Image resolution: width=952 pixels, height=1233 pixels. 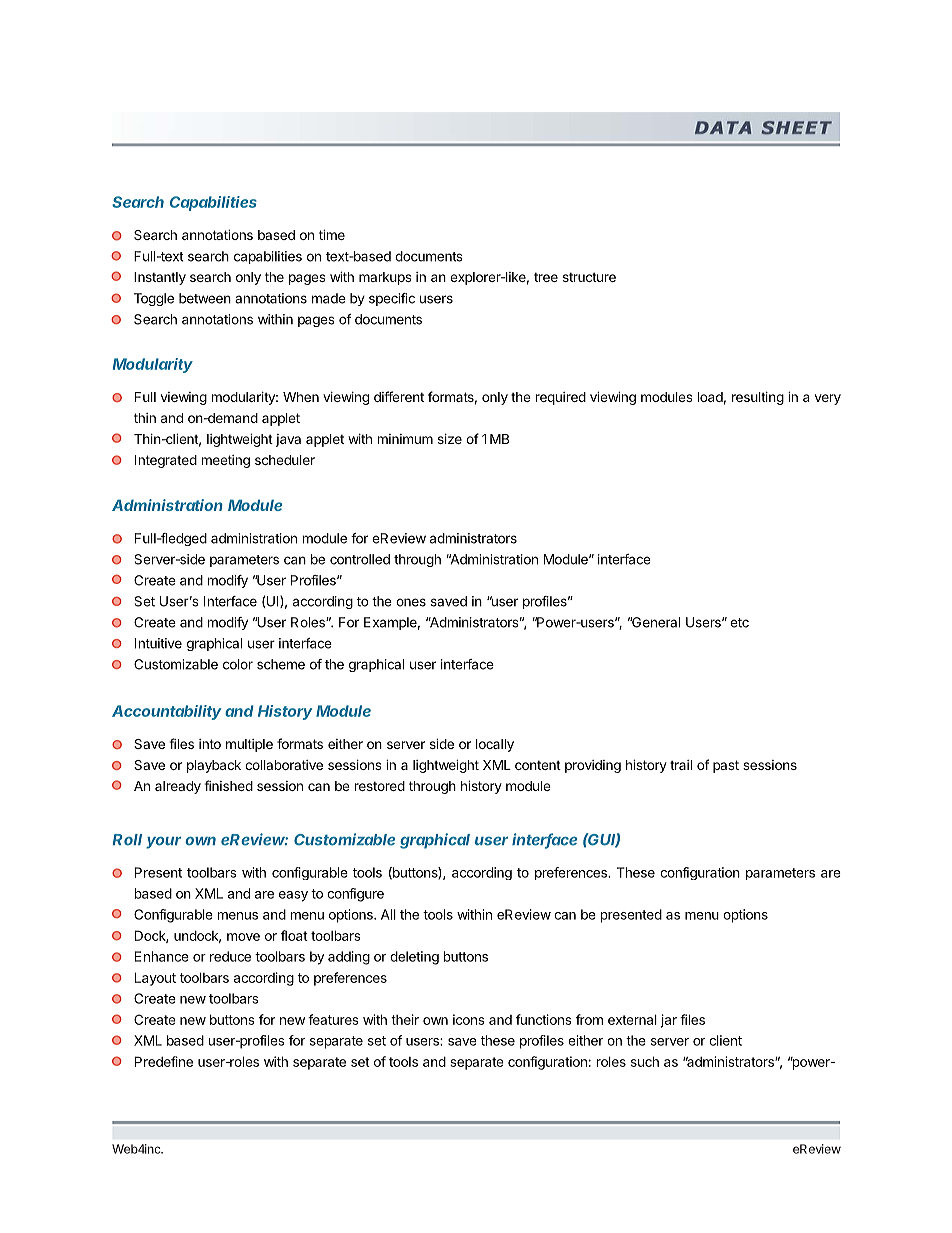 I want to click on content, so click(x=538, y=765).
